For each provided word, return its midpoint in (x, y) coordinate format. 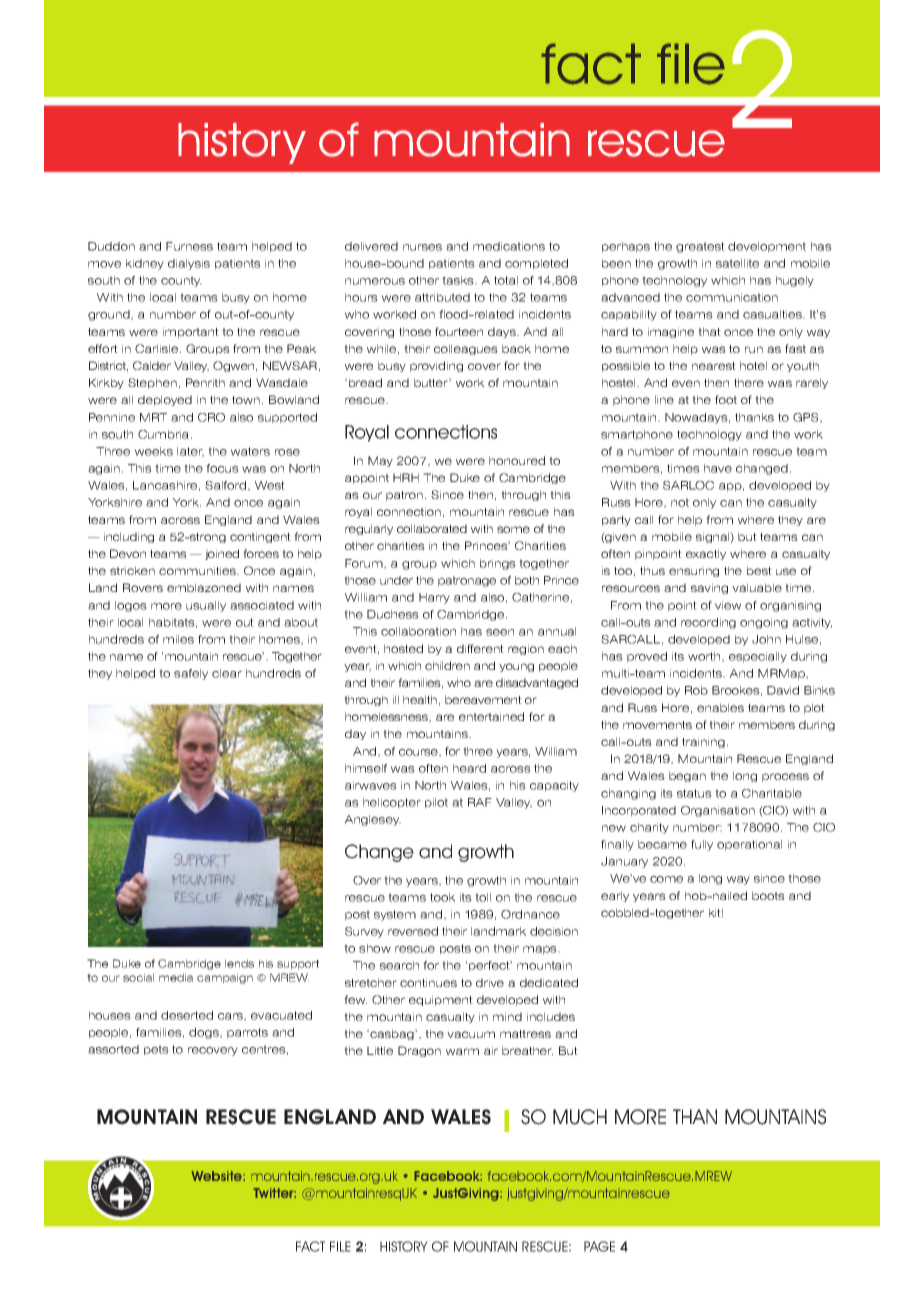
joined (222, 554)
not (680, 502)
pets (156, 1050)
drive (490, 982)
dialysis (189, 264)
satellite (737, 263)
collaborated (432, 528)
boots (768, 895)
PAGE (599, 1246)
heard (469, 768)
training (703, 742)
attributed (442, 297)
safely (191, 674)
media (176, 977)
